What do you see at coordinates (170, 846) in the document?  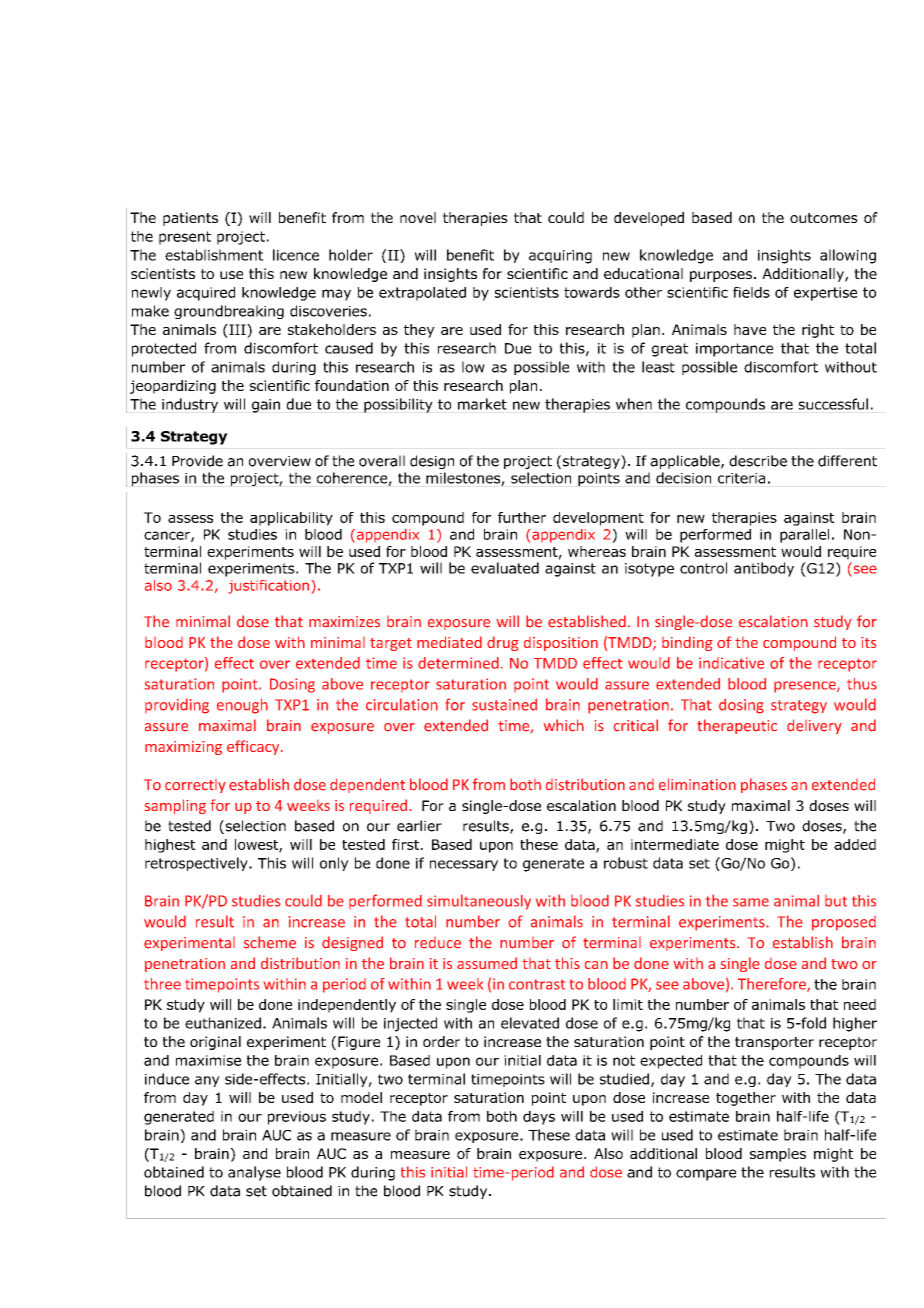 I see `highest` at bounding box center [170, 846].
